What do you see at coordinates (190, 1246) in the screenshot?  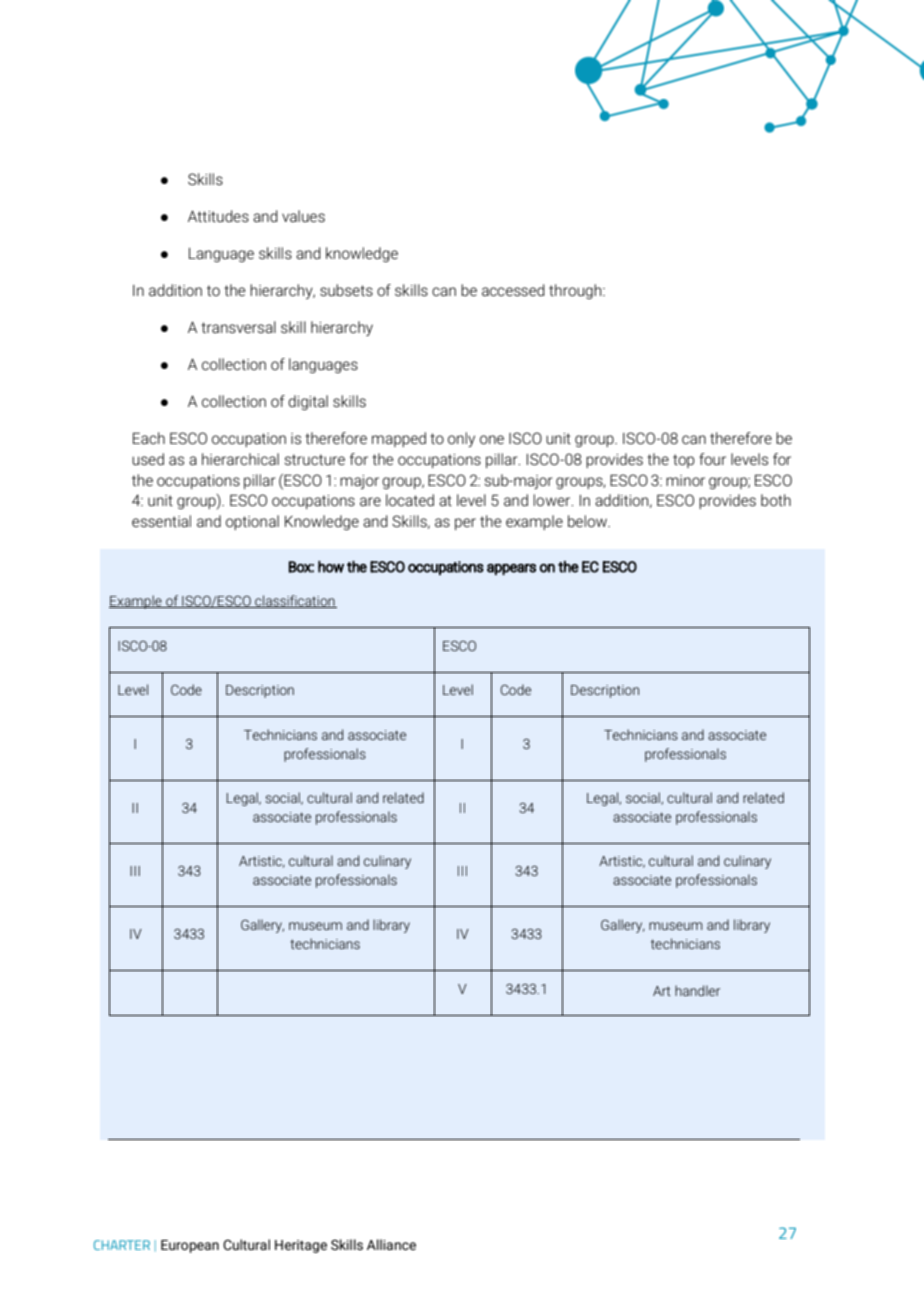 I see `European` at bounding box center [190, 1246].
